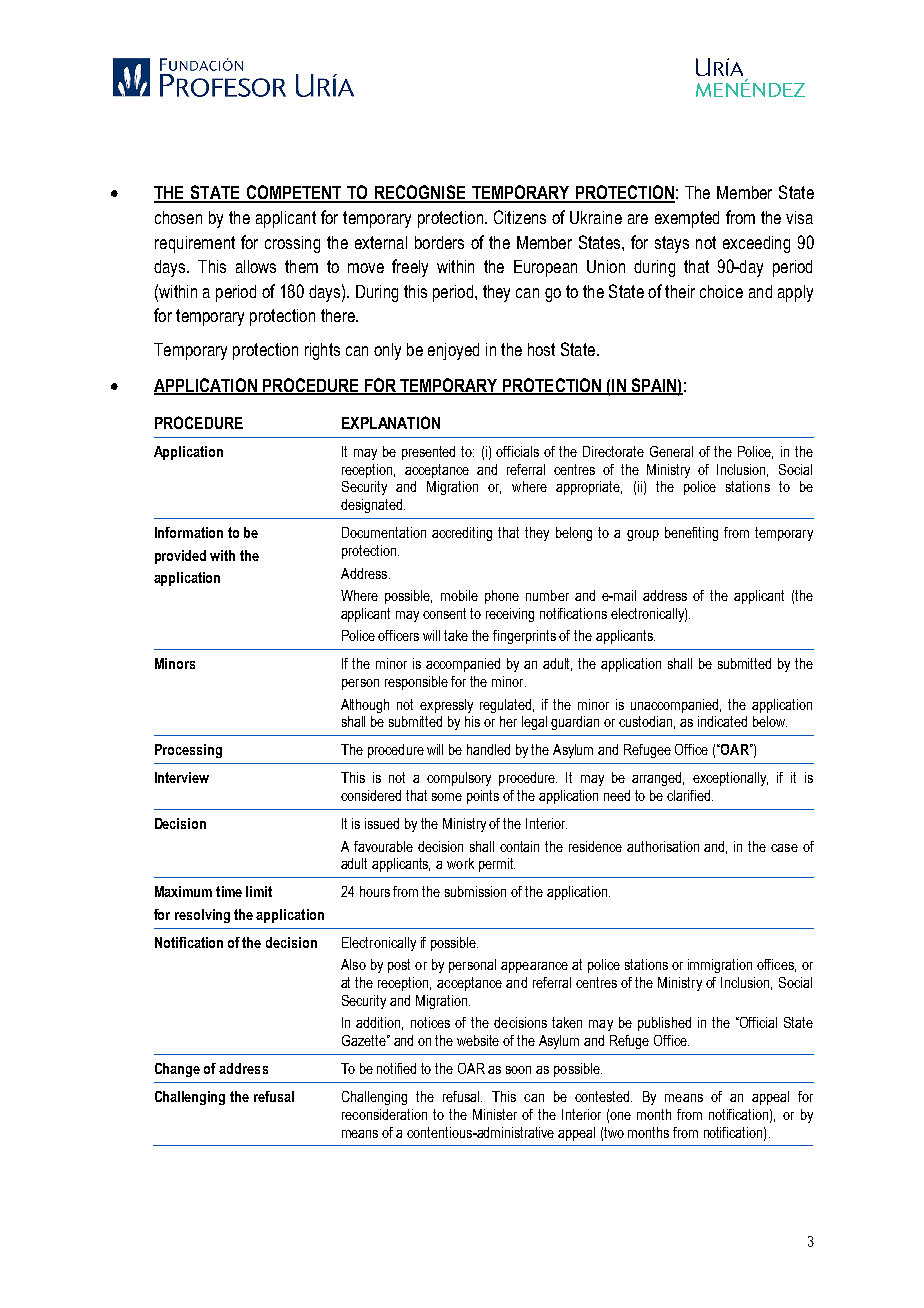 The width and height of the screenshot is (924, 1308). Describe the element at coordinates (574, 534) in the screenshot. I see `belong` at that location.
